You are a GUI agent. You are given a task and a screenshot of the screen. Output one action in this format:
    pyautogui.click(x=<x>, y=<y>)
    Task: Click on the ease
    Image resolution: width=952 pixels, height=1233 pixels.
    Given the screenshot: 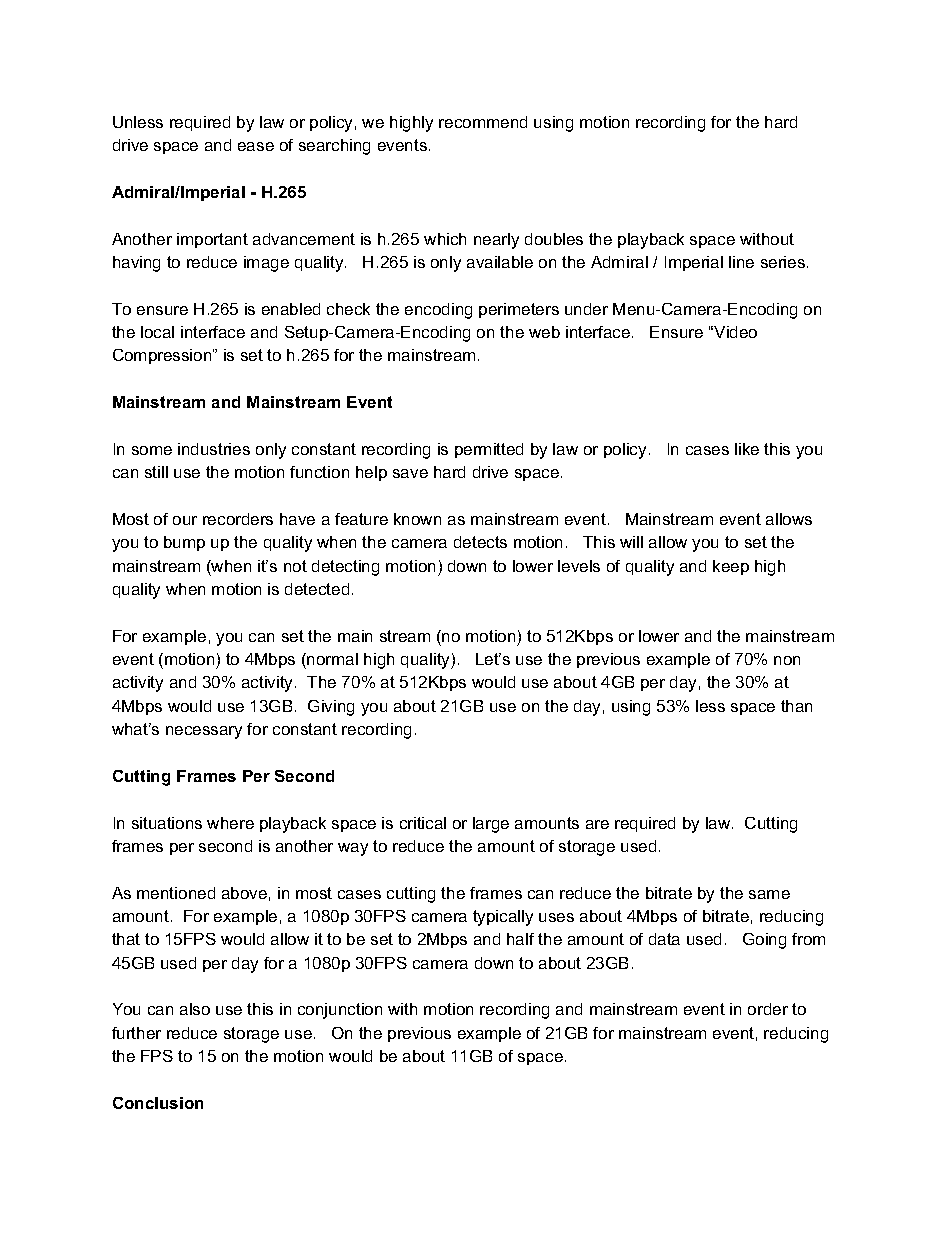 What is the action you would take?
    pyautogui.click(x=256, y=146)
